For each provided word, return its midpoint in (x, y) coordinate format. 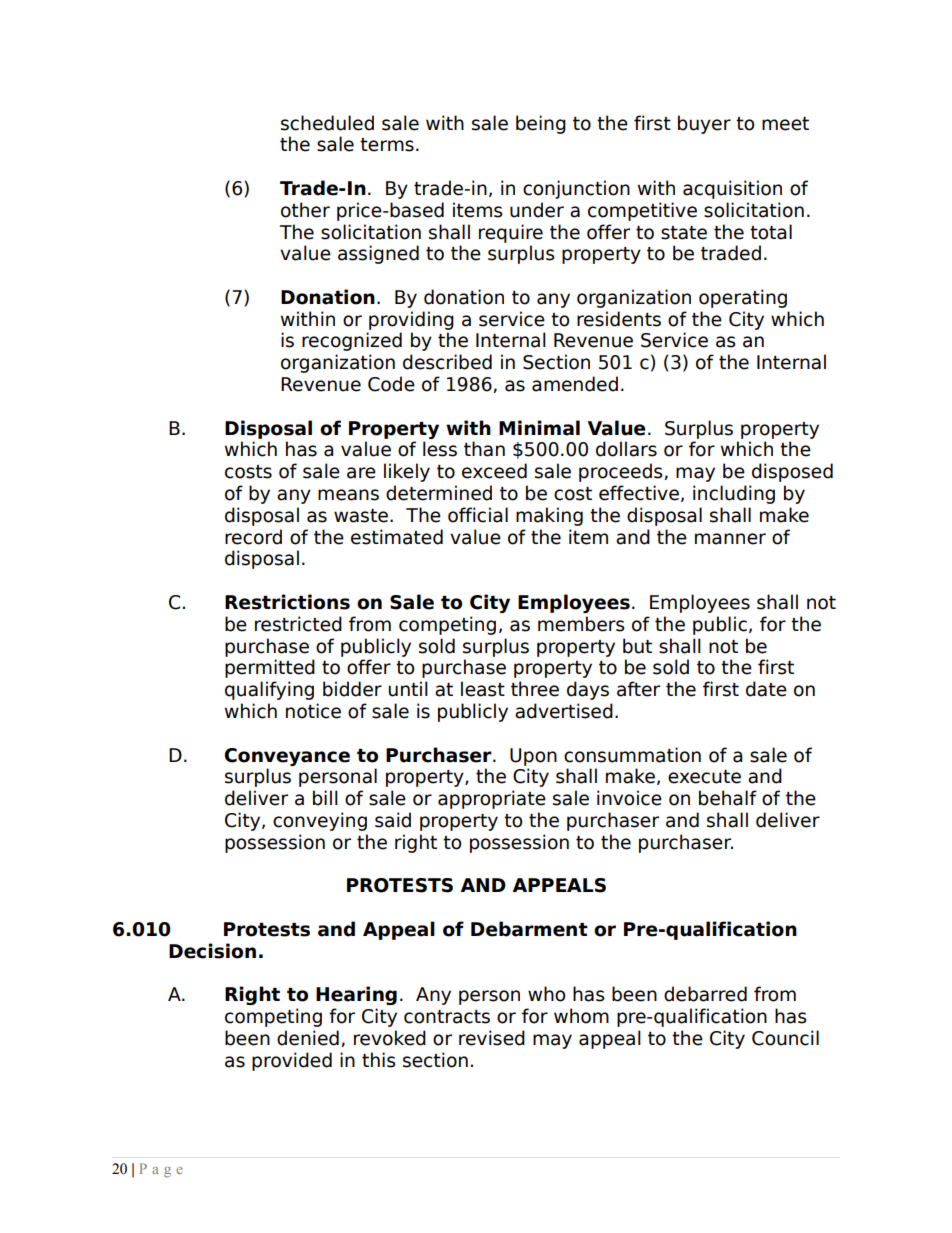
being (541, 124)
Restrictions (287, 602)
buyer (704, 124)
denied (308, 1038)
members (581, 624)
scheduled (327, 123)
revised (492, 1038)
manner (730, 539)
